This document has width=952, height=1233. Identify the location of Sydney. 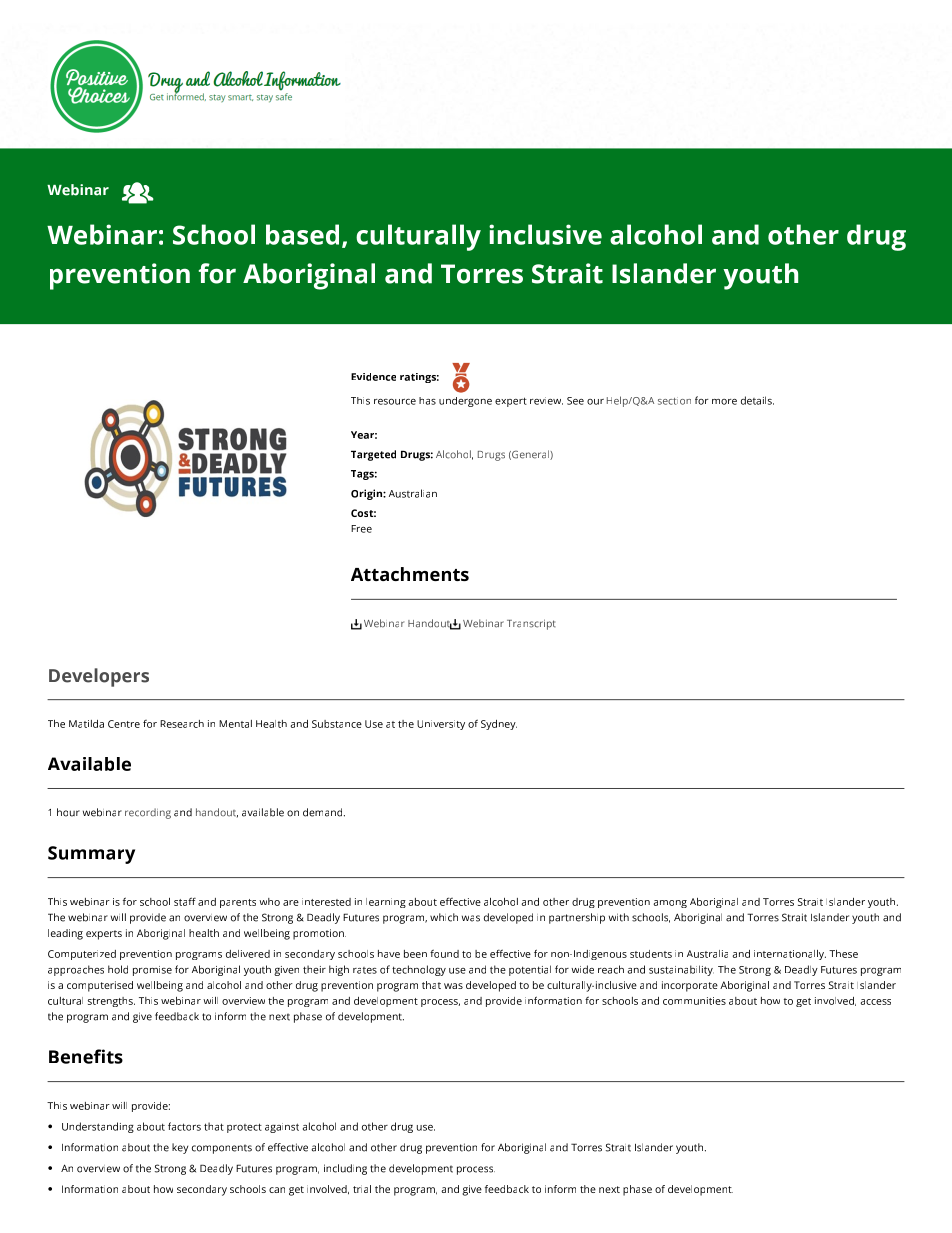
(499, 725).
